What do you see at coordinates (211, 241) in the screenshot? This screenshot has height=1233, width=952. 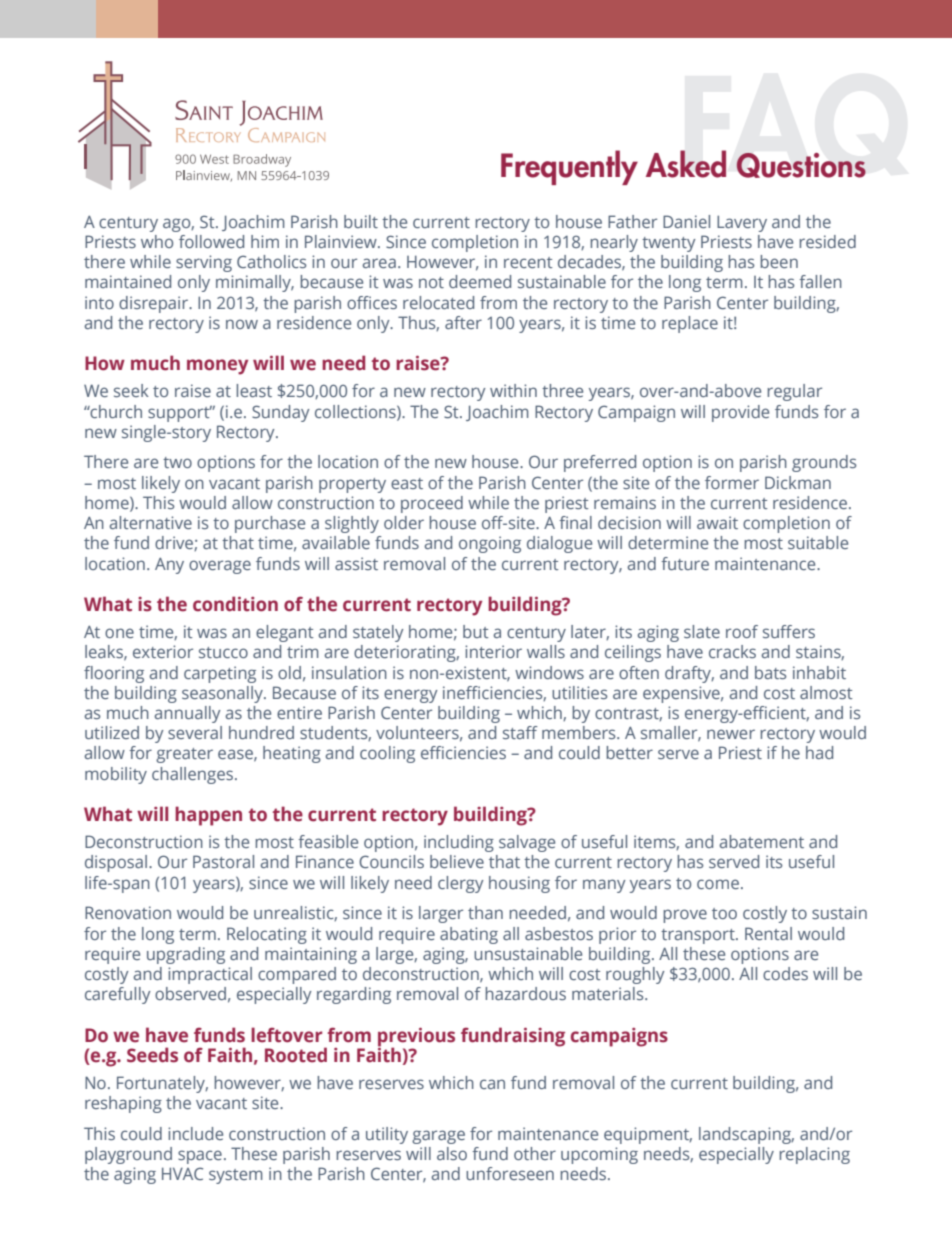 I see `followed` at bounding box center [211, 241].
